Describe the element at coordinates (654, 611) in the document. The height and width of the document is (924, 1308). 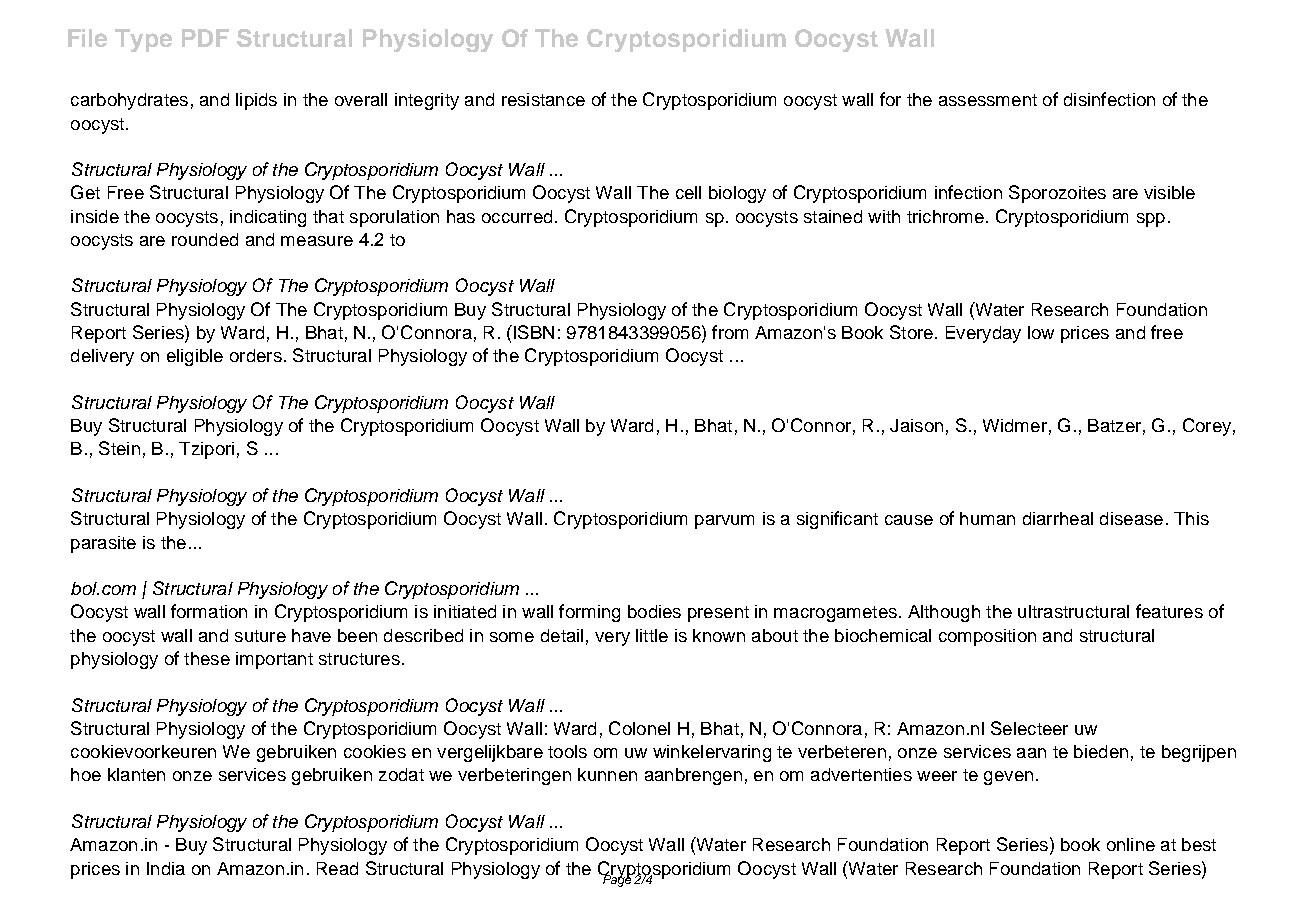
I see `bodies` at that location.
